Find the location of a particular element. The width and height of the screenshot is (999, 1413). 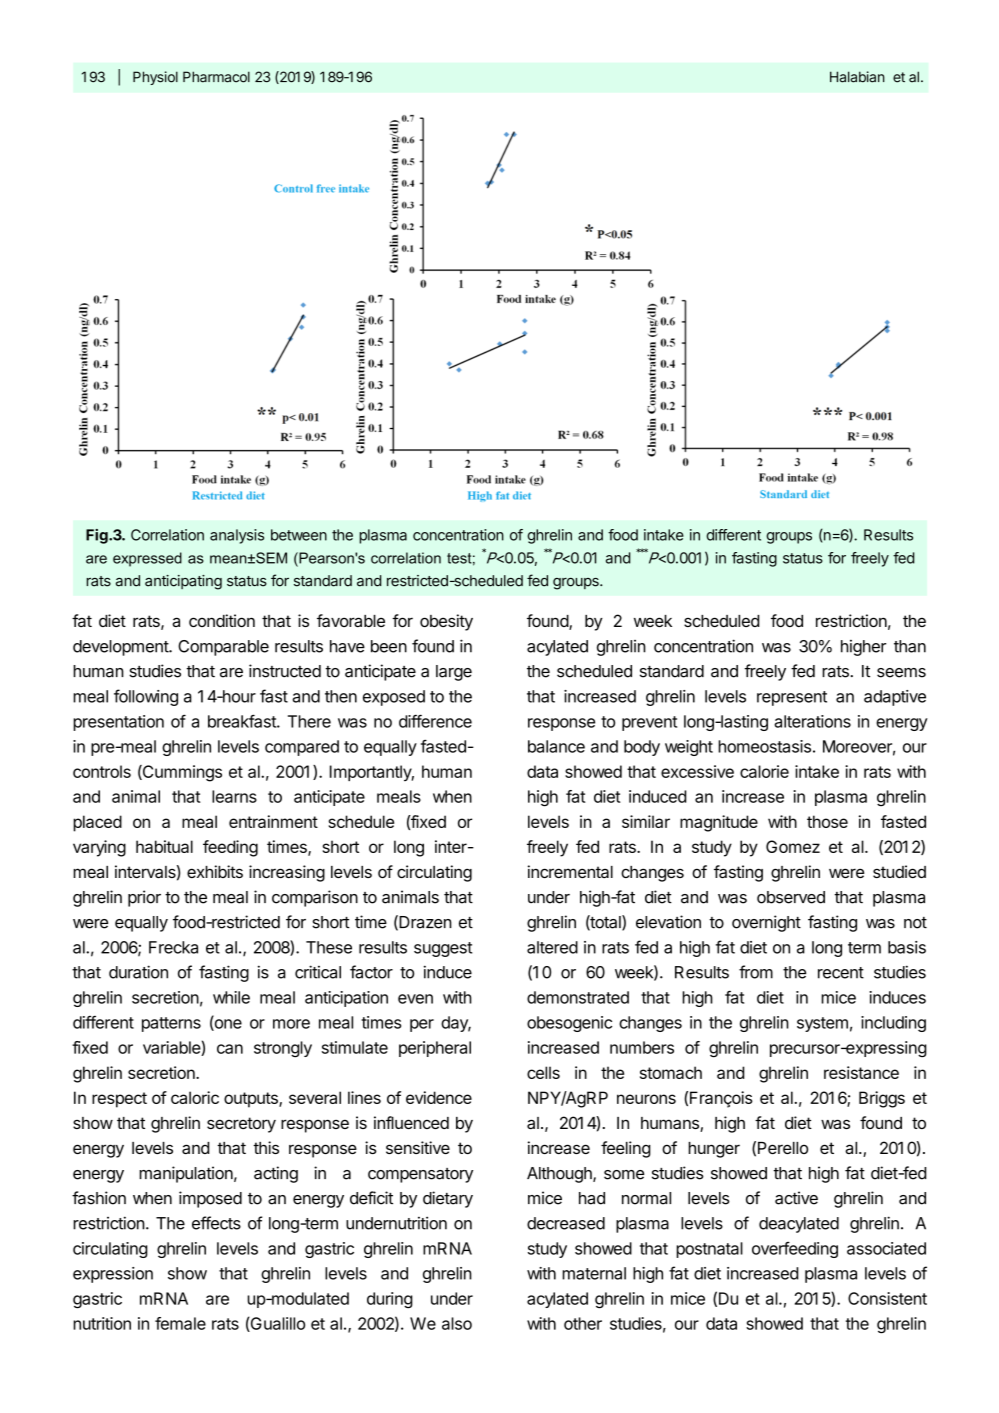

analysis is located at coordinates (237, 536).
